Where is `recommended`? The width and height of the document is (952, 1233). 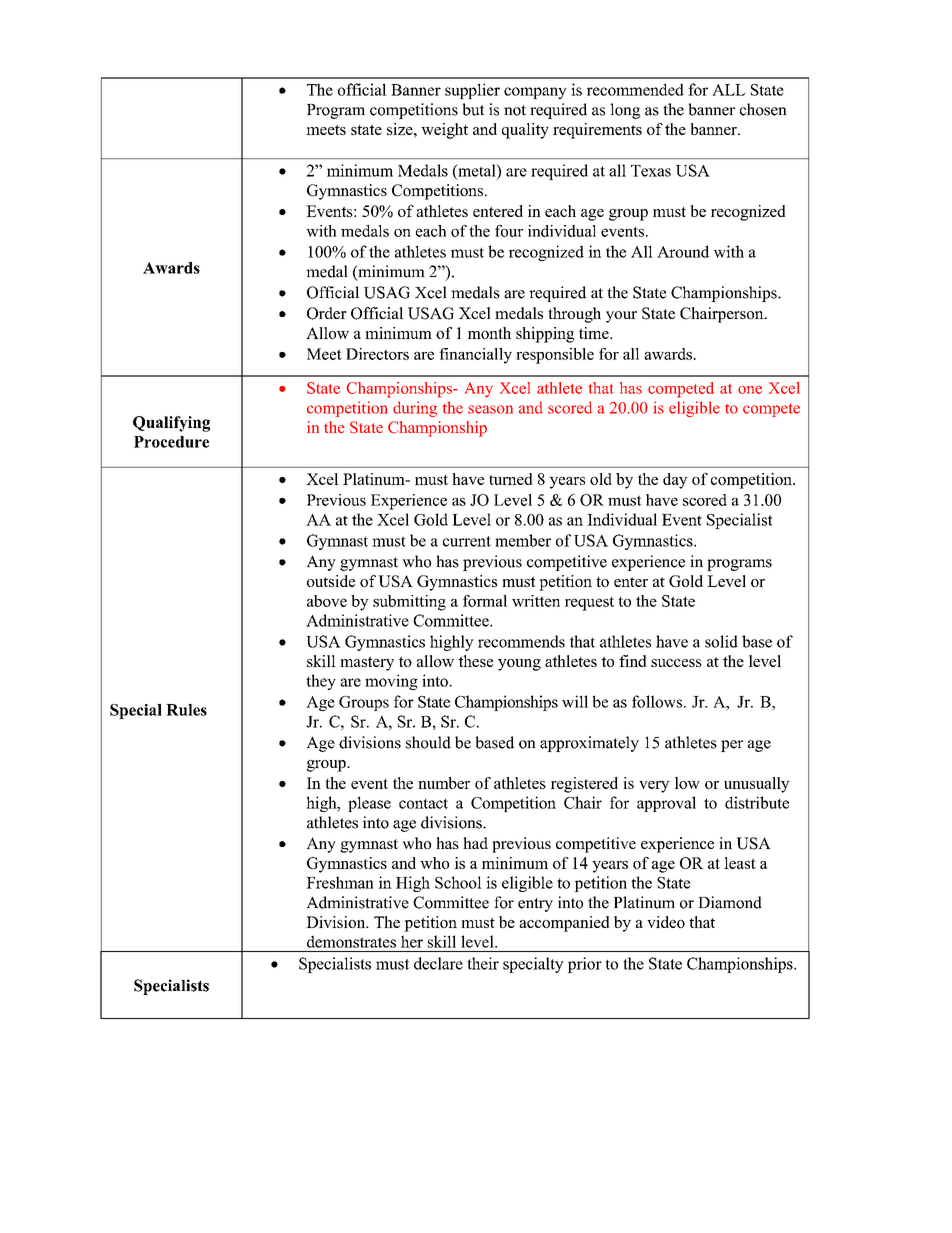 recommended is located at coordinates (635, 89).
